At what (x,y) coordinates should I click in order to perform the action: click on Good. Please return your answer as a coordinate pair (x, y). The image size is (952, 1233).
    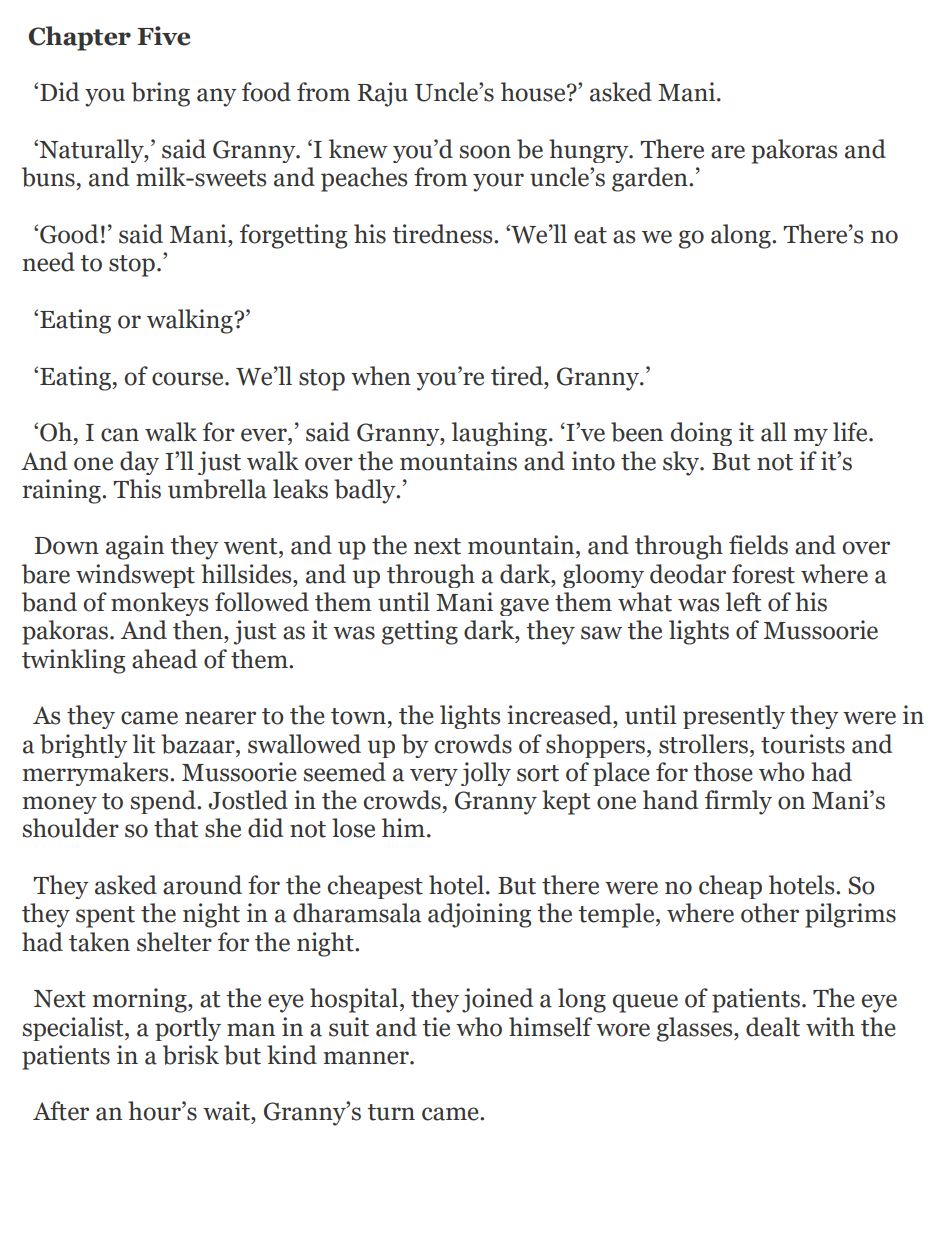
    Looking at the image, I should click on (69, 234).
